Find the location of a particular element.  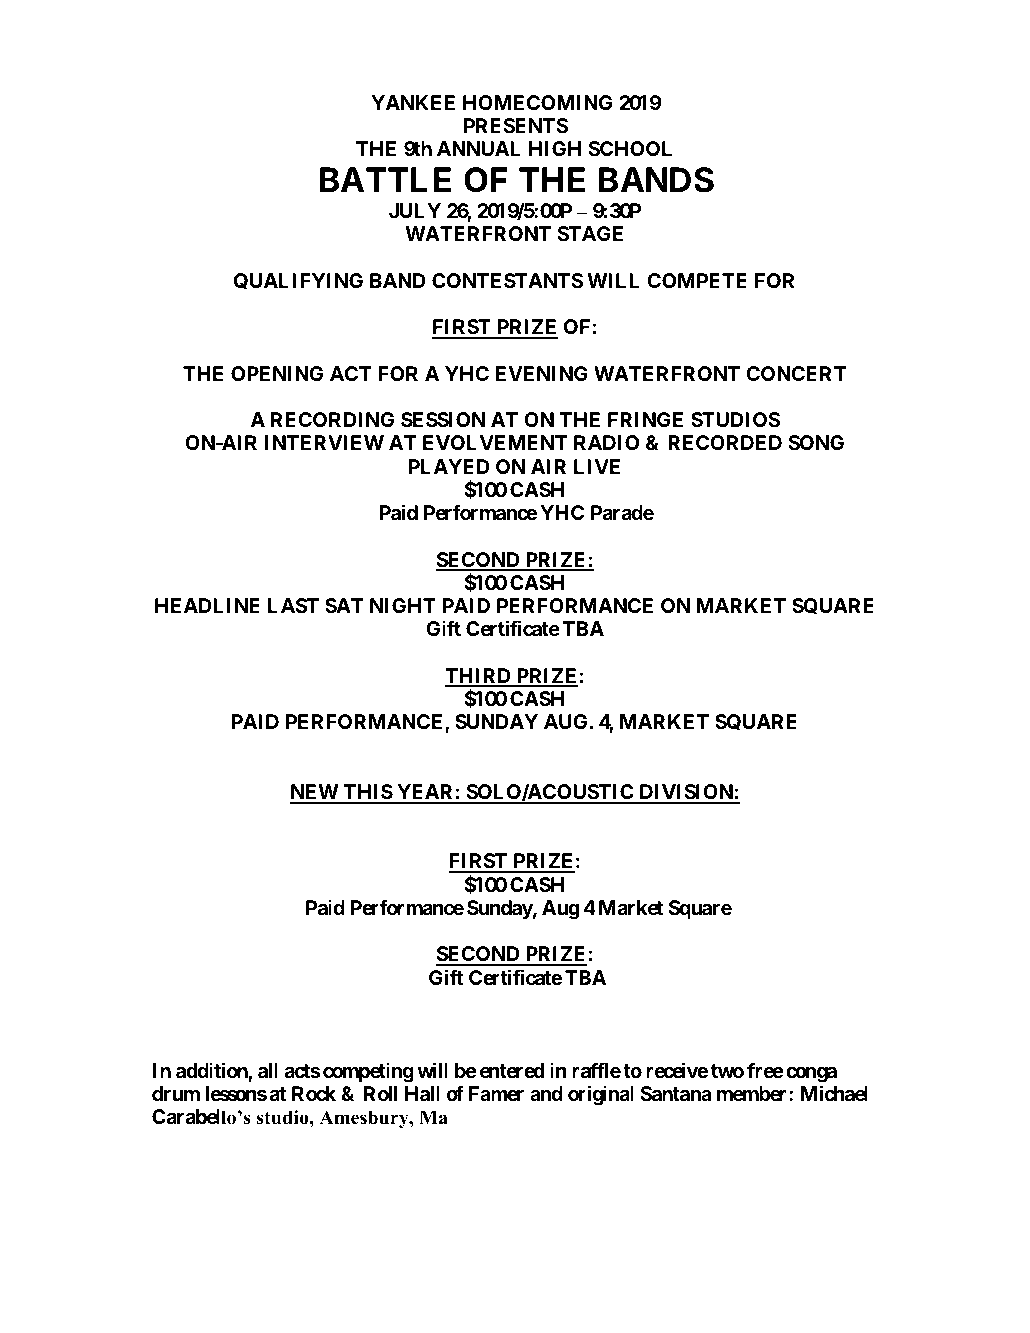

entered is located at coordinates (512, 1070).
